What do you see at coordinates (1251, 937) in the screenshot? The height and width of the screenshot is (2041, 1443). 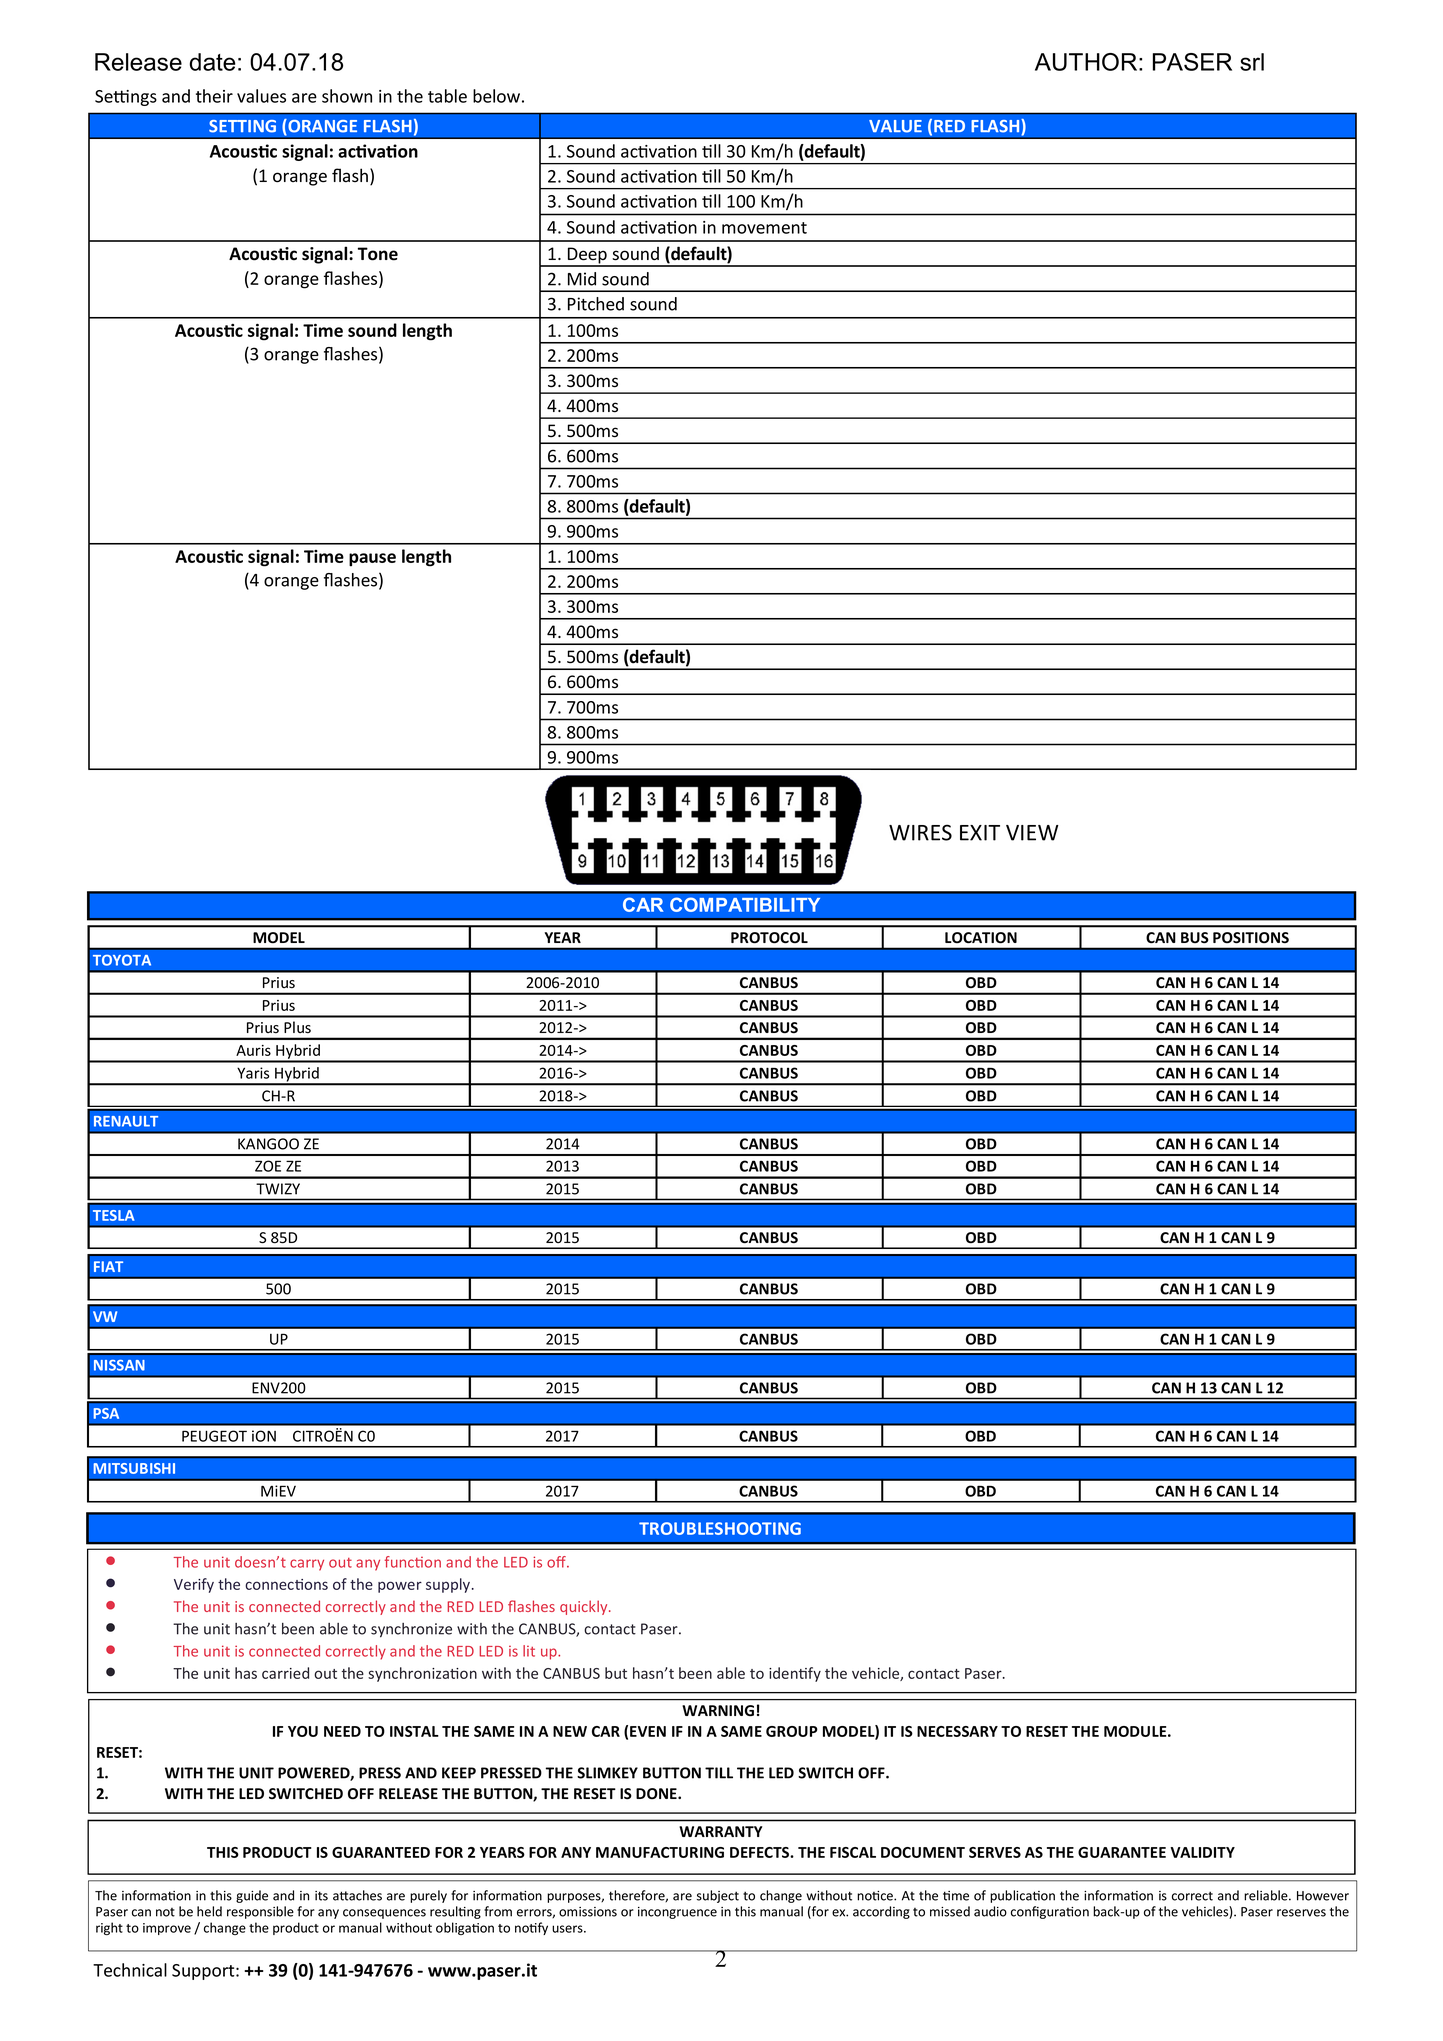 I see `POSITIONS` at bounding box center [1251, 937].
